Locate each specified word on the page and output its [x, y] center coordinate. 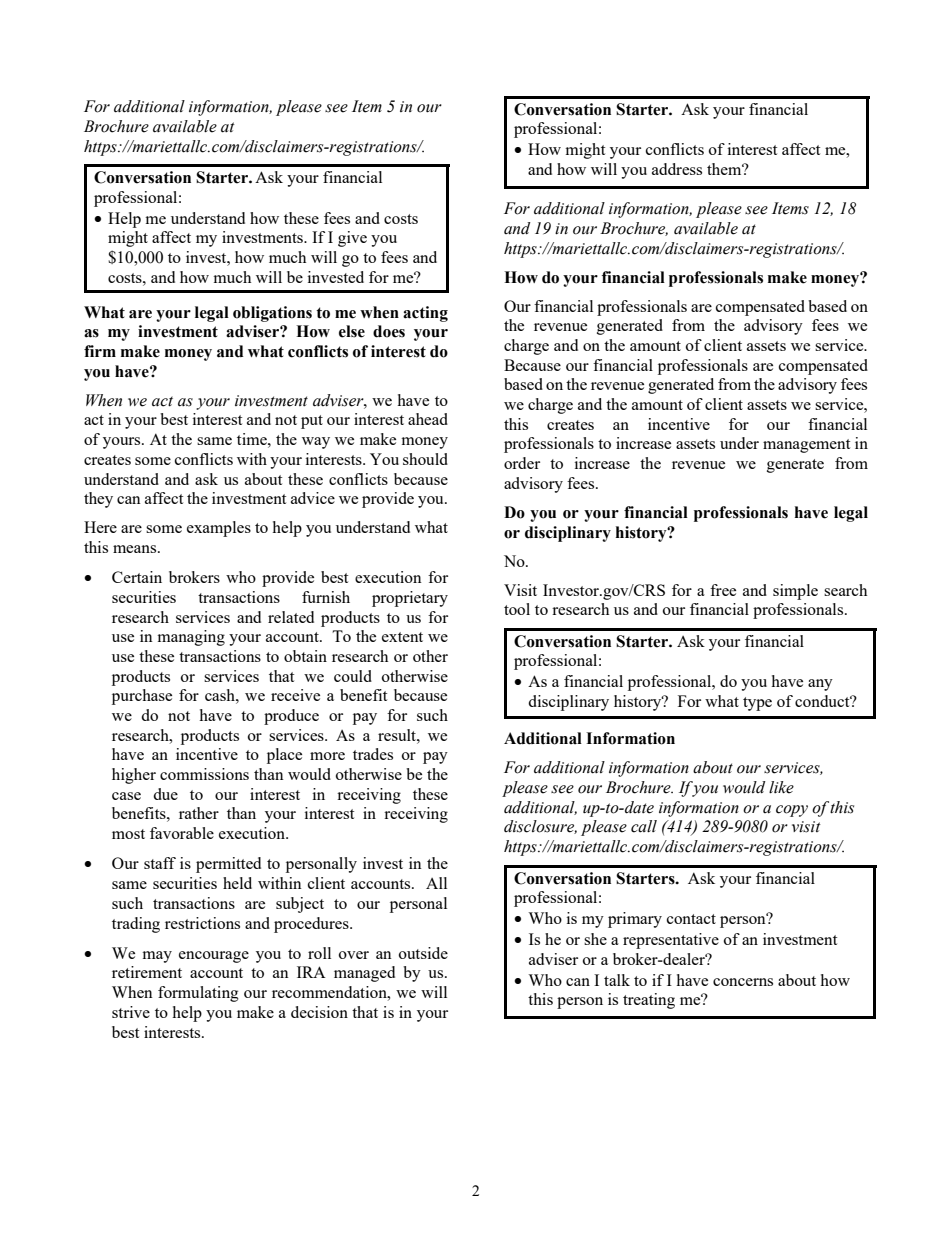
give [352, 239]
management [806, 446]
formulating [198, 994]
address [677, 169]
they [98, 500]
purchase [142, 697]
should [425, 459]
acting [425, 314]
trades [373, 754]
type [757, 704]
